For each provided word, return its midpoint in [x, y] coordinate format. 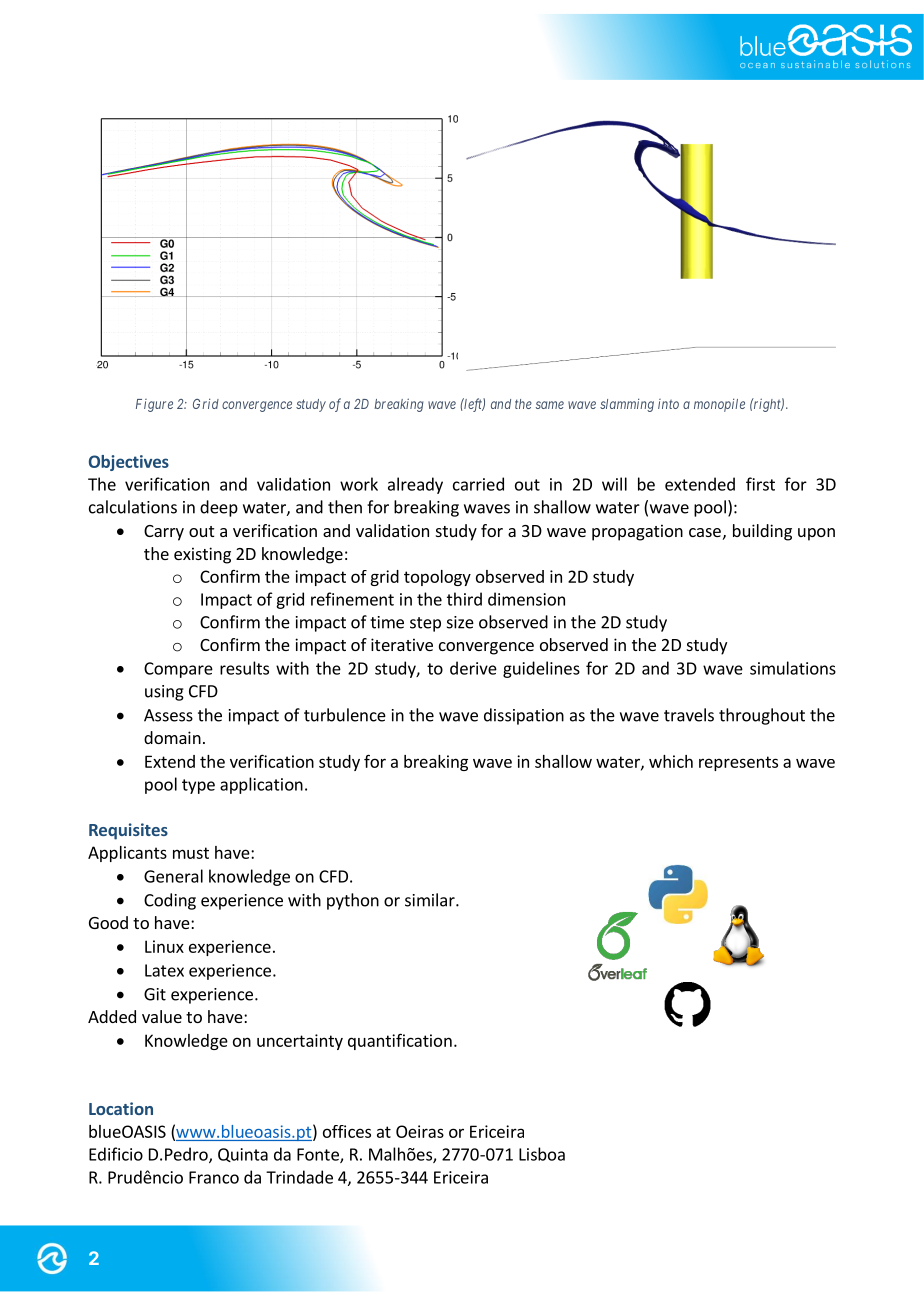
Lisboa [542, 1154]
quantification [400, 1041]
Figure [154, 405]
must [191, 853]
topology [437, 578]
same [550, 405]
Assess [168, 715]
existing [202, 555]
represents [738, 763]
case [705, 532]
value [162, 1016]
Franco [214, 1177]
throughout [762, 716]
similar [431, 900]
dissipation [524, 716]
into [668, 404]
